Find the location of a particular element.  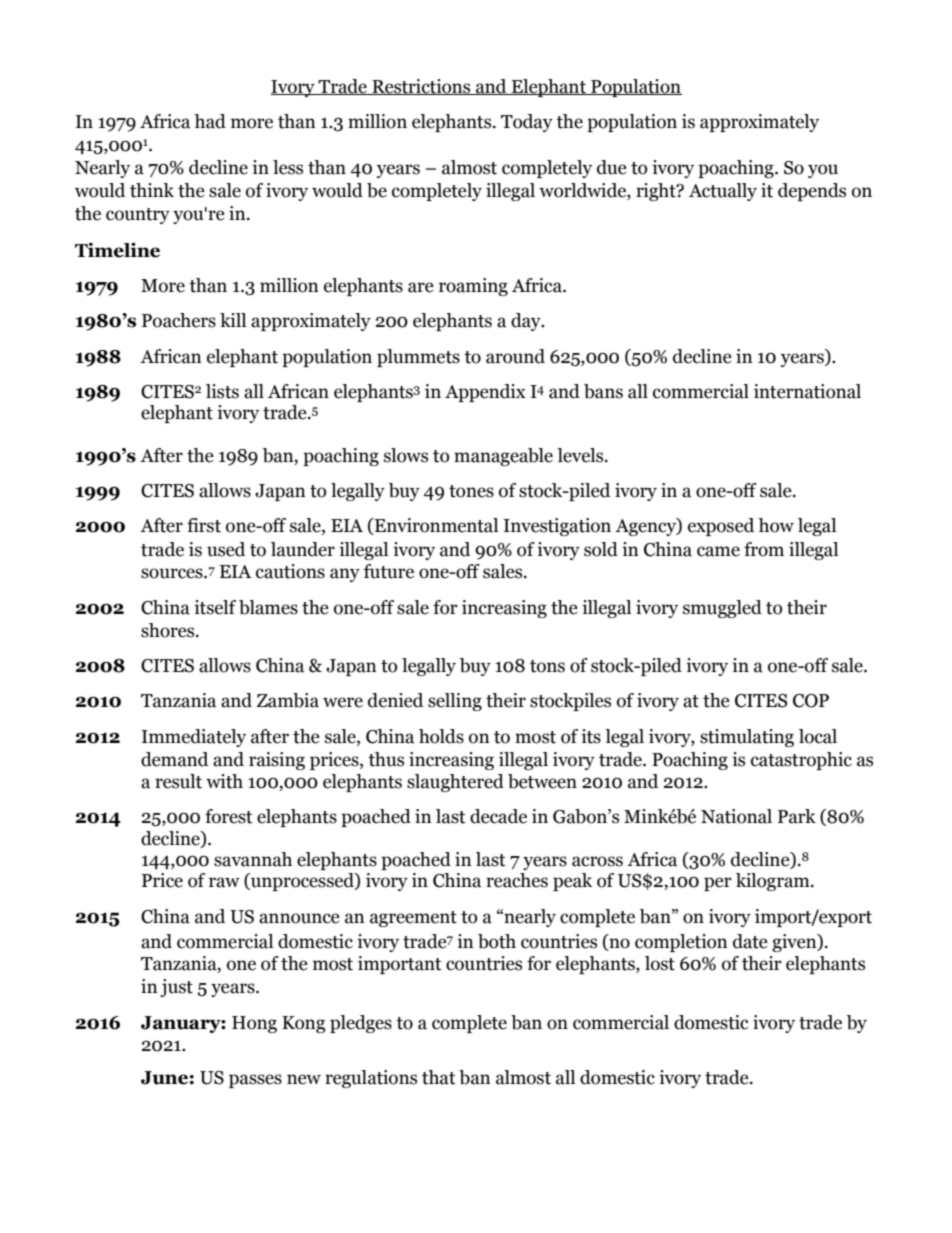

Appendix is located at coordinates (485, 393).
